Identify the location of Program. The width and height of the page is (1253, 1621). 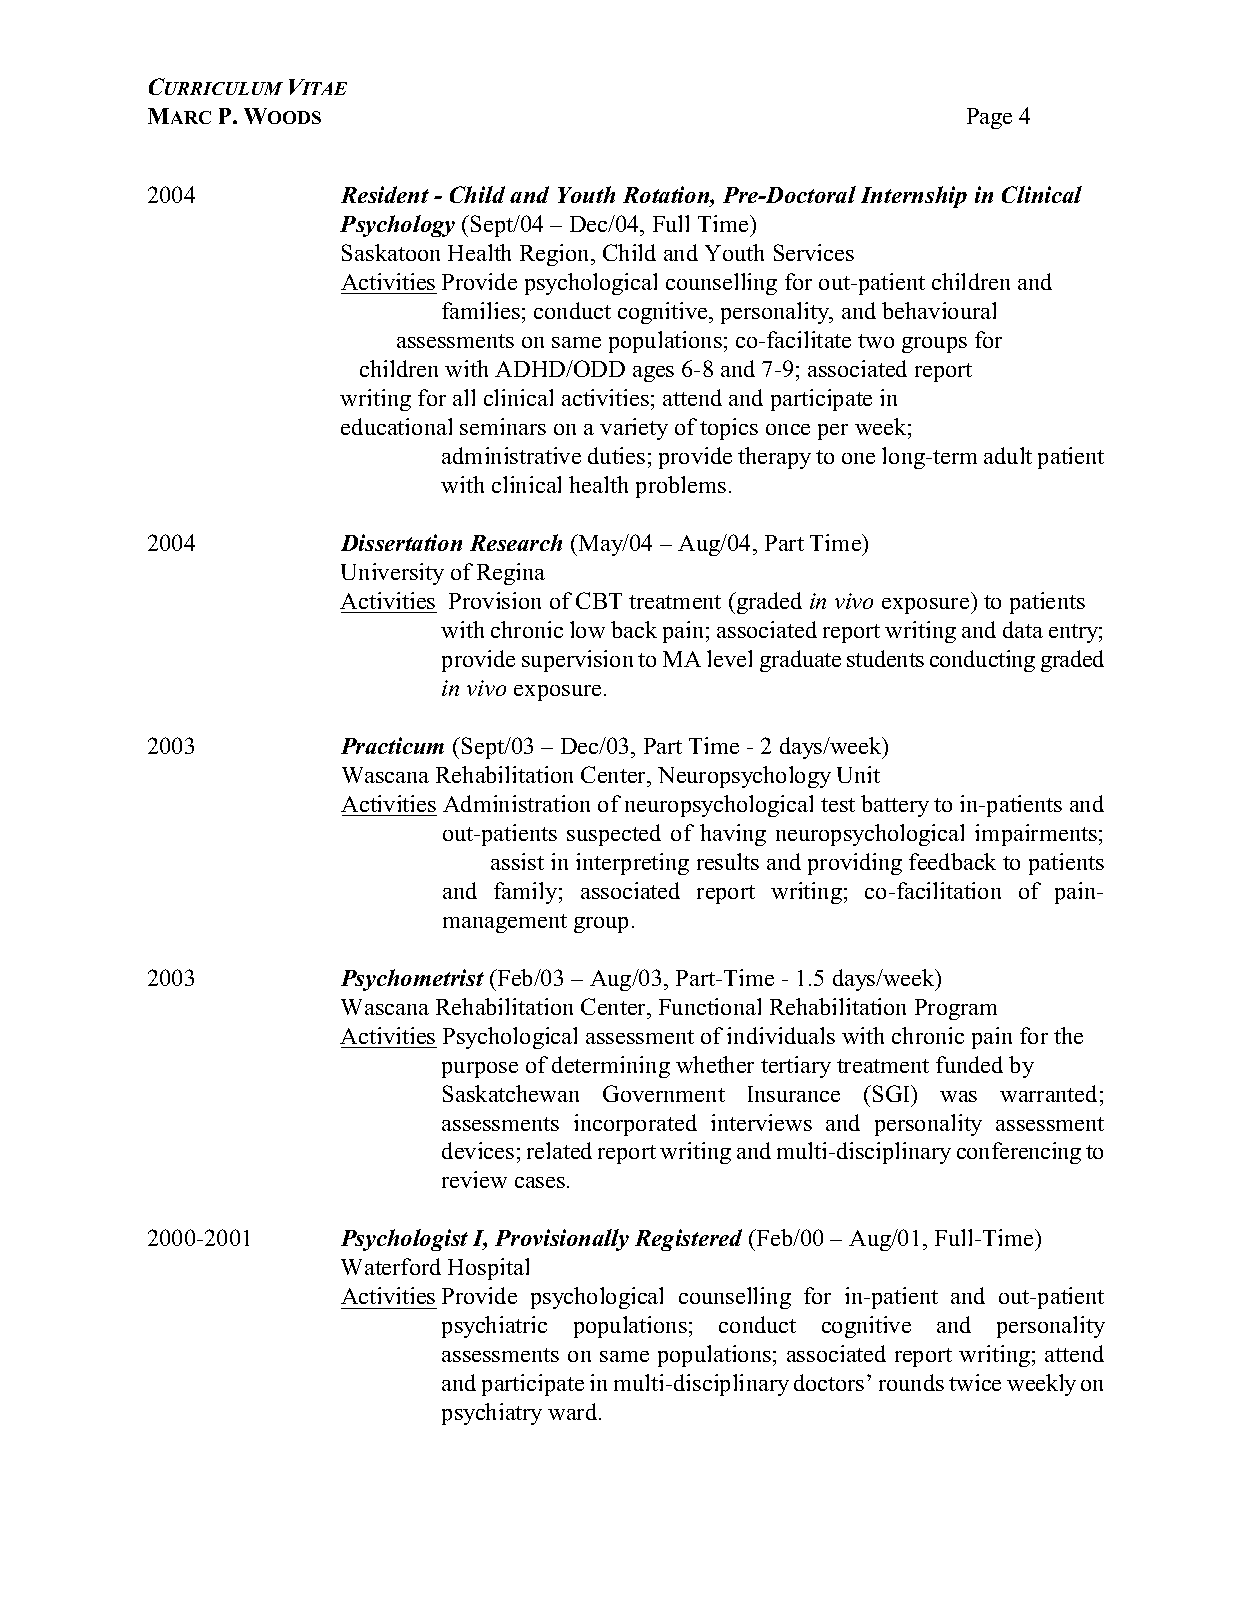
(956, 1009).
